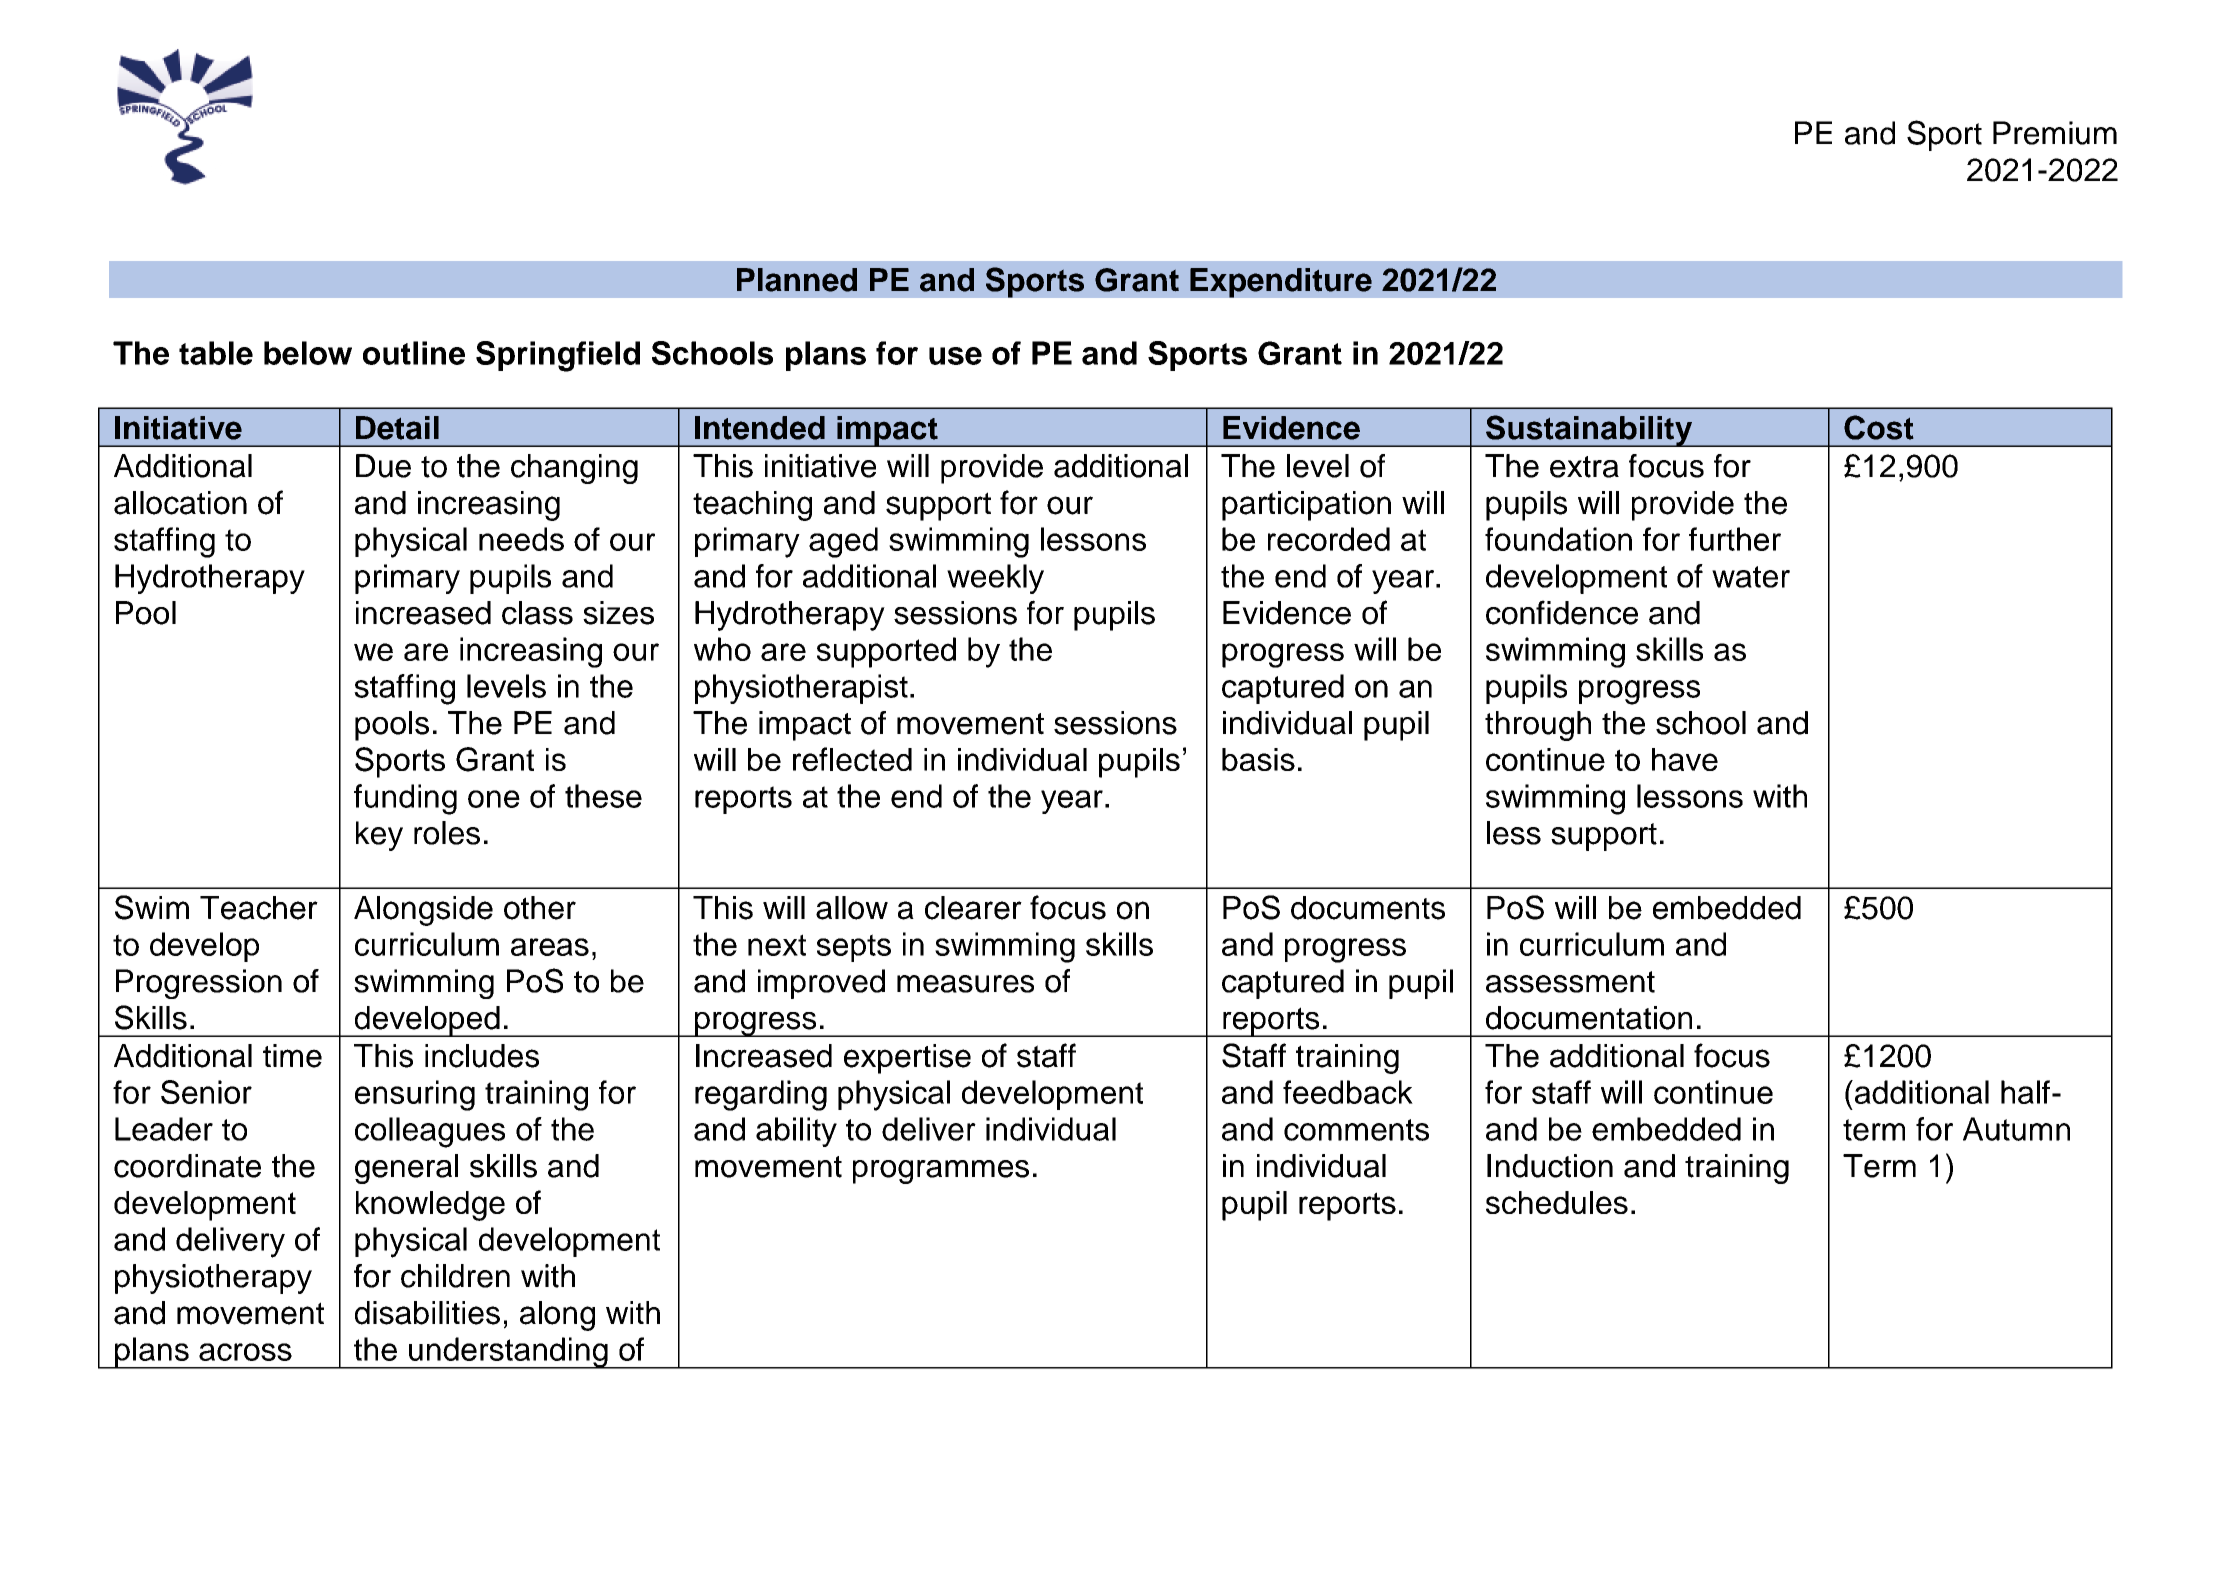 The image size is (2239, 1583). Describe the element at coordinates (2016, 1129) in the screenshot. I see `Autumn` at that location.
